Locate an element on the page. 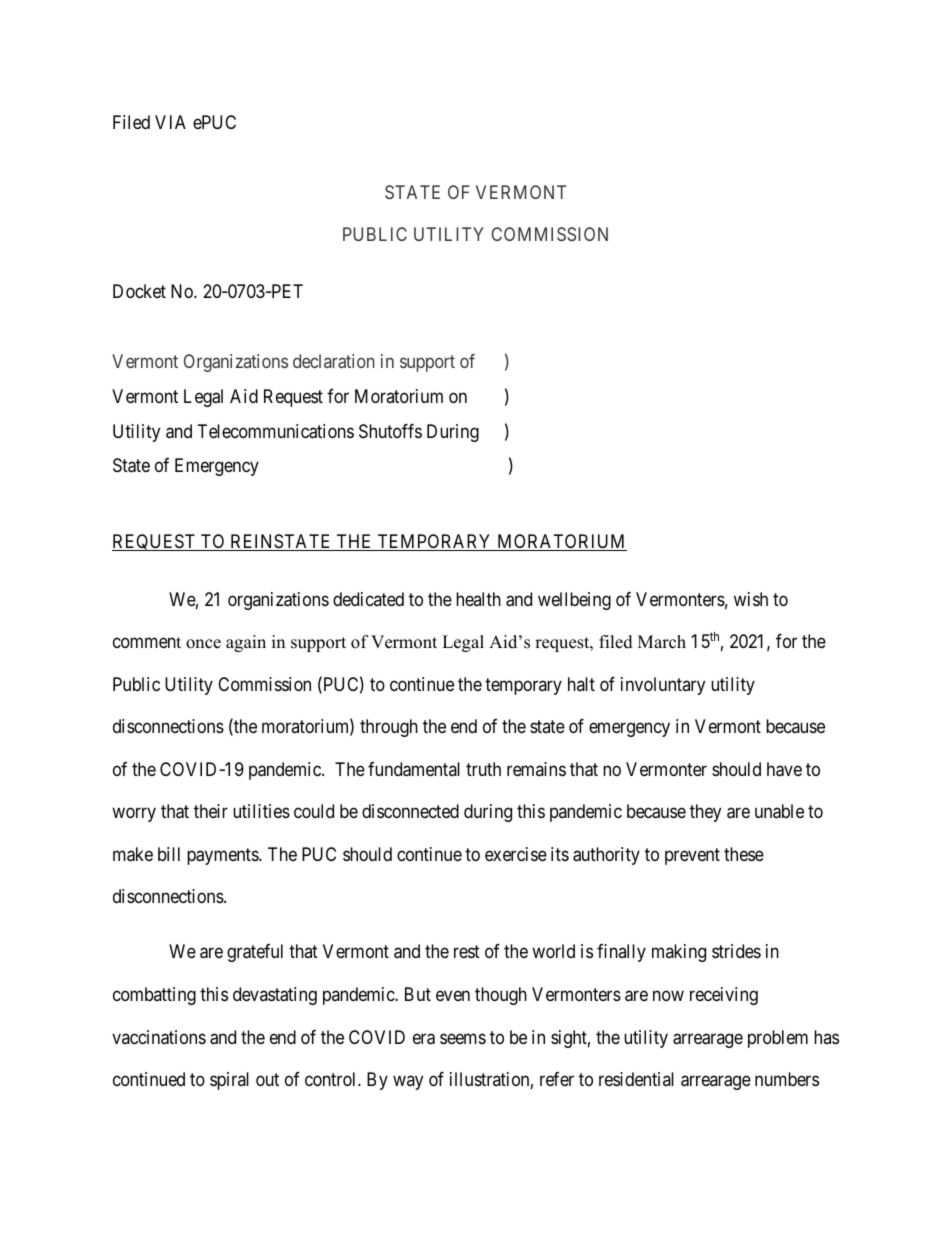 The height and width of the image is (1233, 952). March is located at coordinates (662, 642).
